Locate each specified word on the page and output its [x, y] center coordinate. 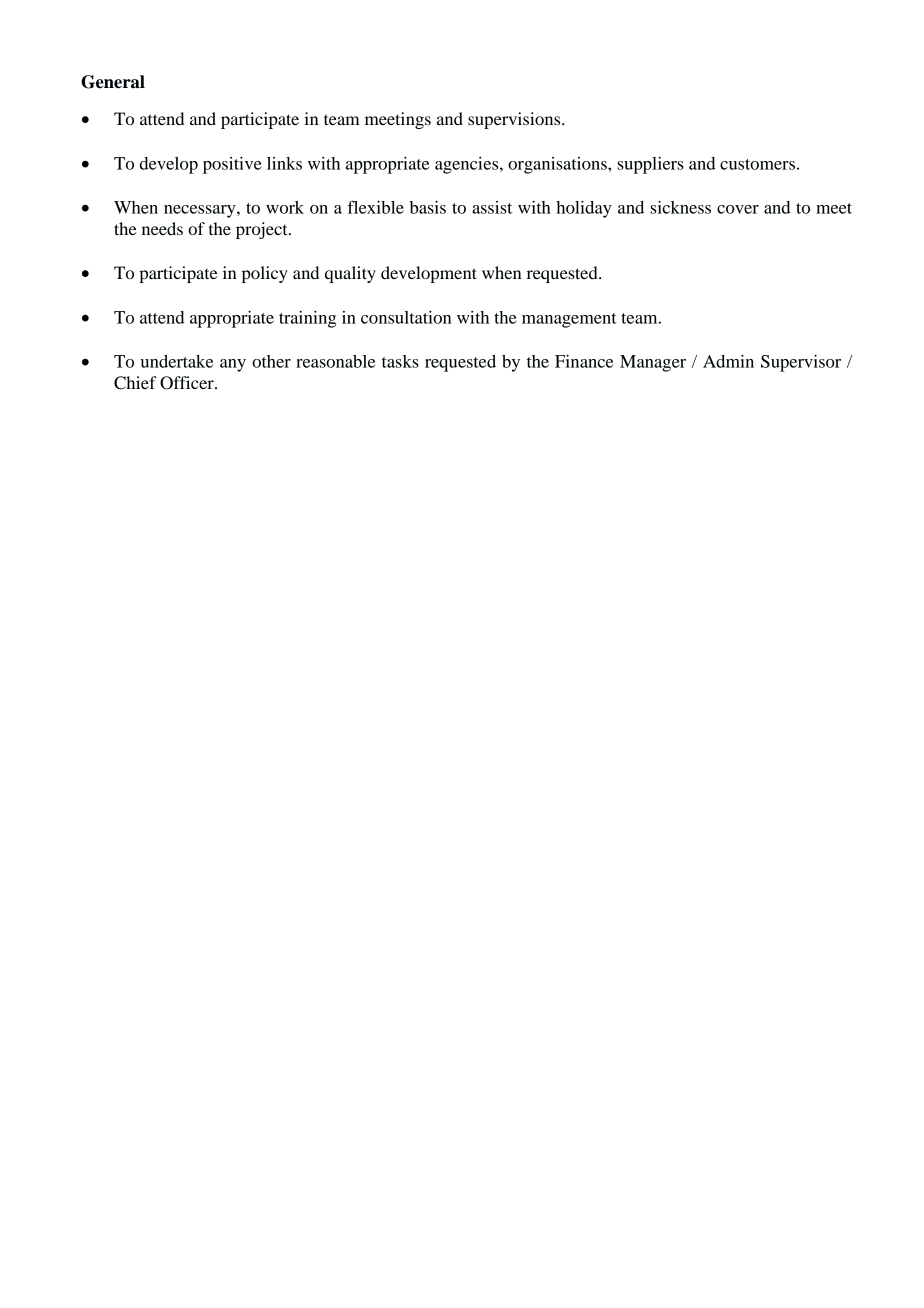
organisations [558, 165]
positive [232, 165]
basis [428, 207]
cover [738, 209]
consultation [406, 317]
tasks [400, 361]
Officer [188, 383]
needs [162, 228]
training [307, 319]
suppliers [650, 165]
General [113, 82]
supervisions [515, 120]
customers [757, 164]
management [569, 320]
